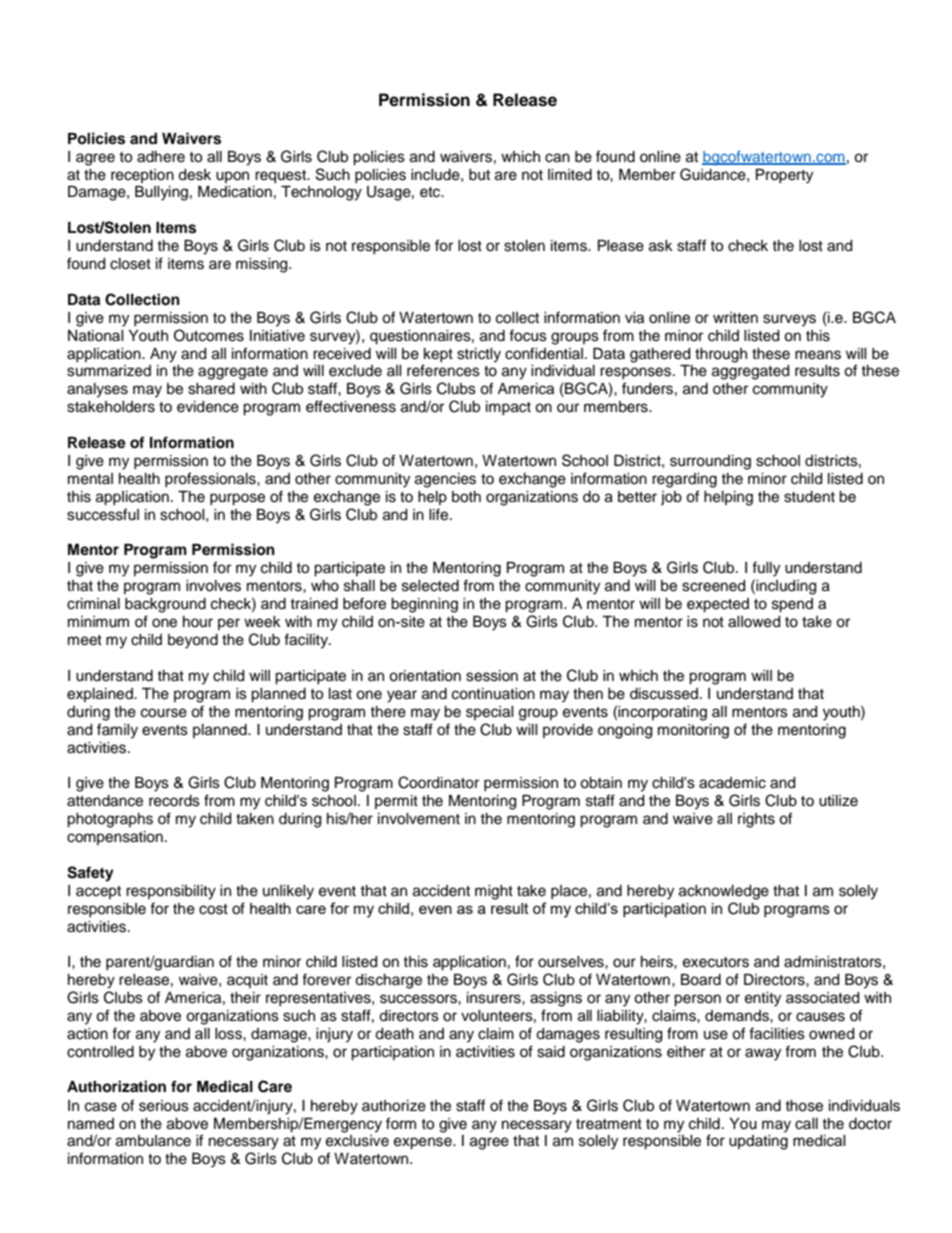 The image size is (952, 1233). Describe the element at coordinates (784, 176) in the page. I see `Property` at that location.
